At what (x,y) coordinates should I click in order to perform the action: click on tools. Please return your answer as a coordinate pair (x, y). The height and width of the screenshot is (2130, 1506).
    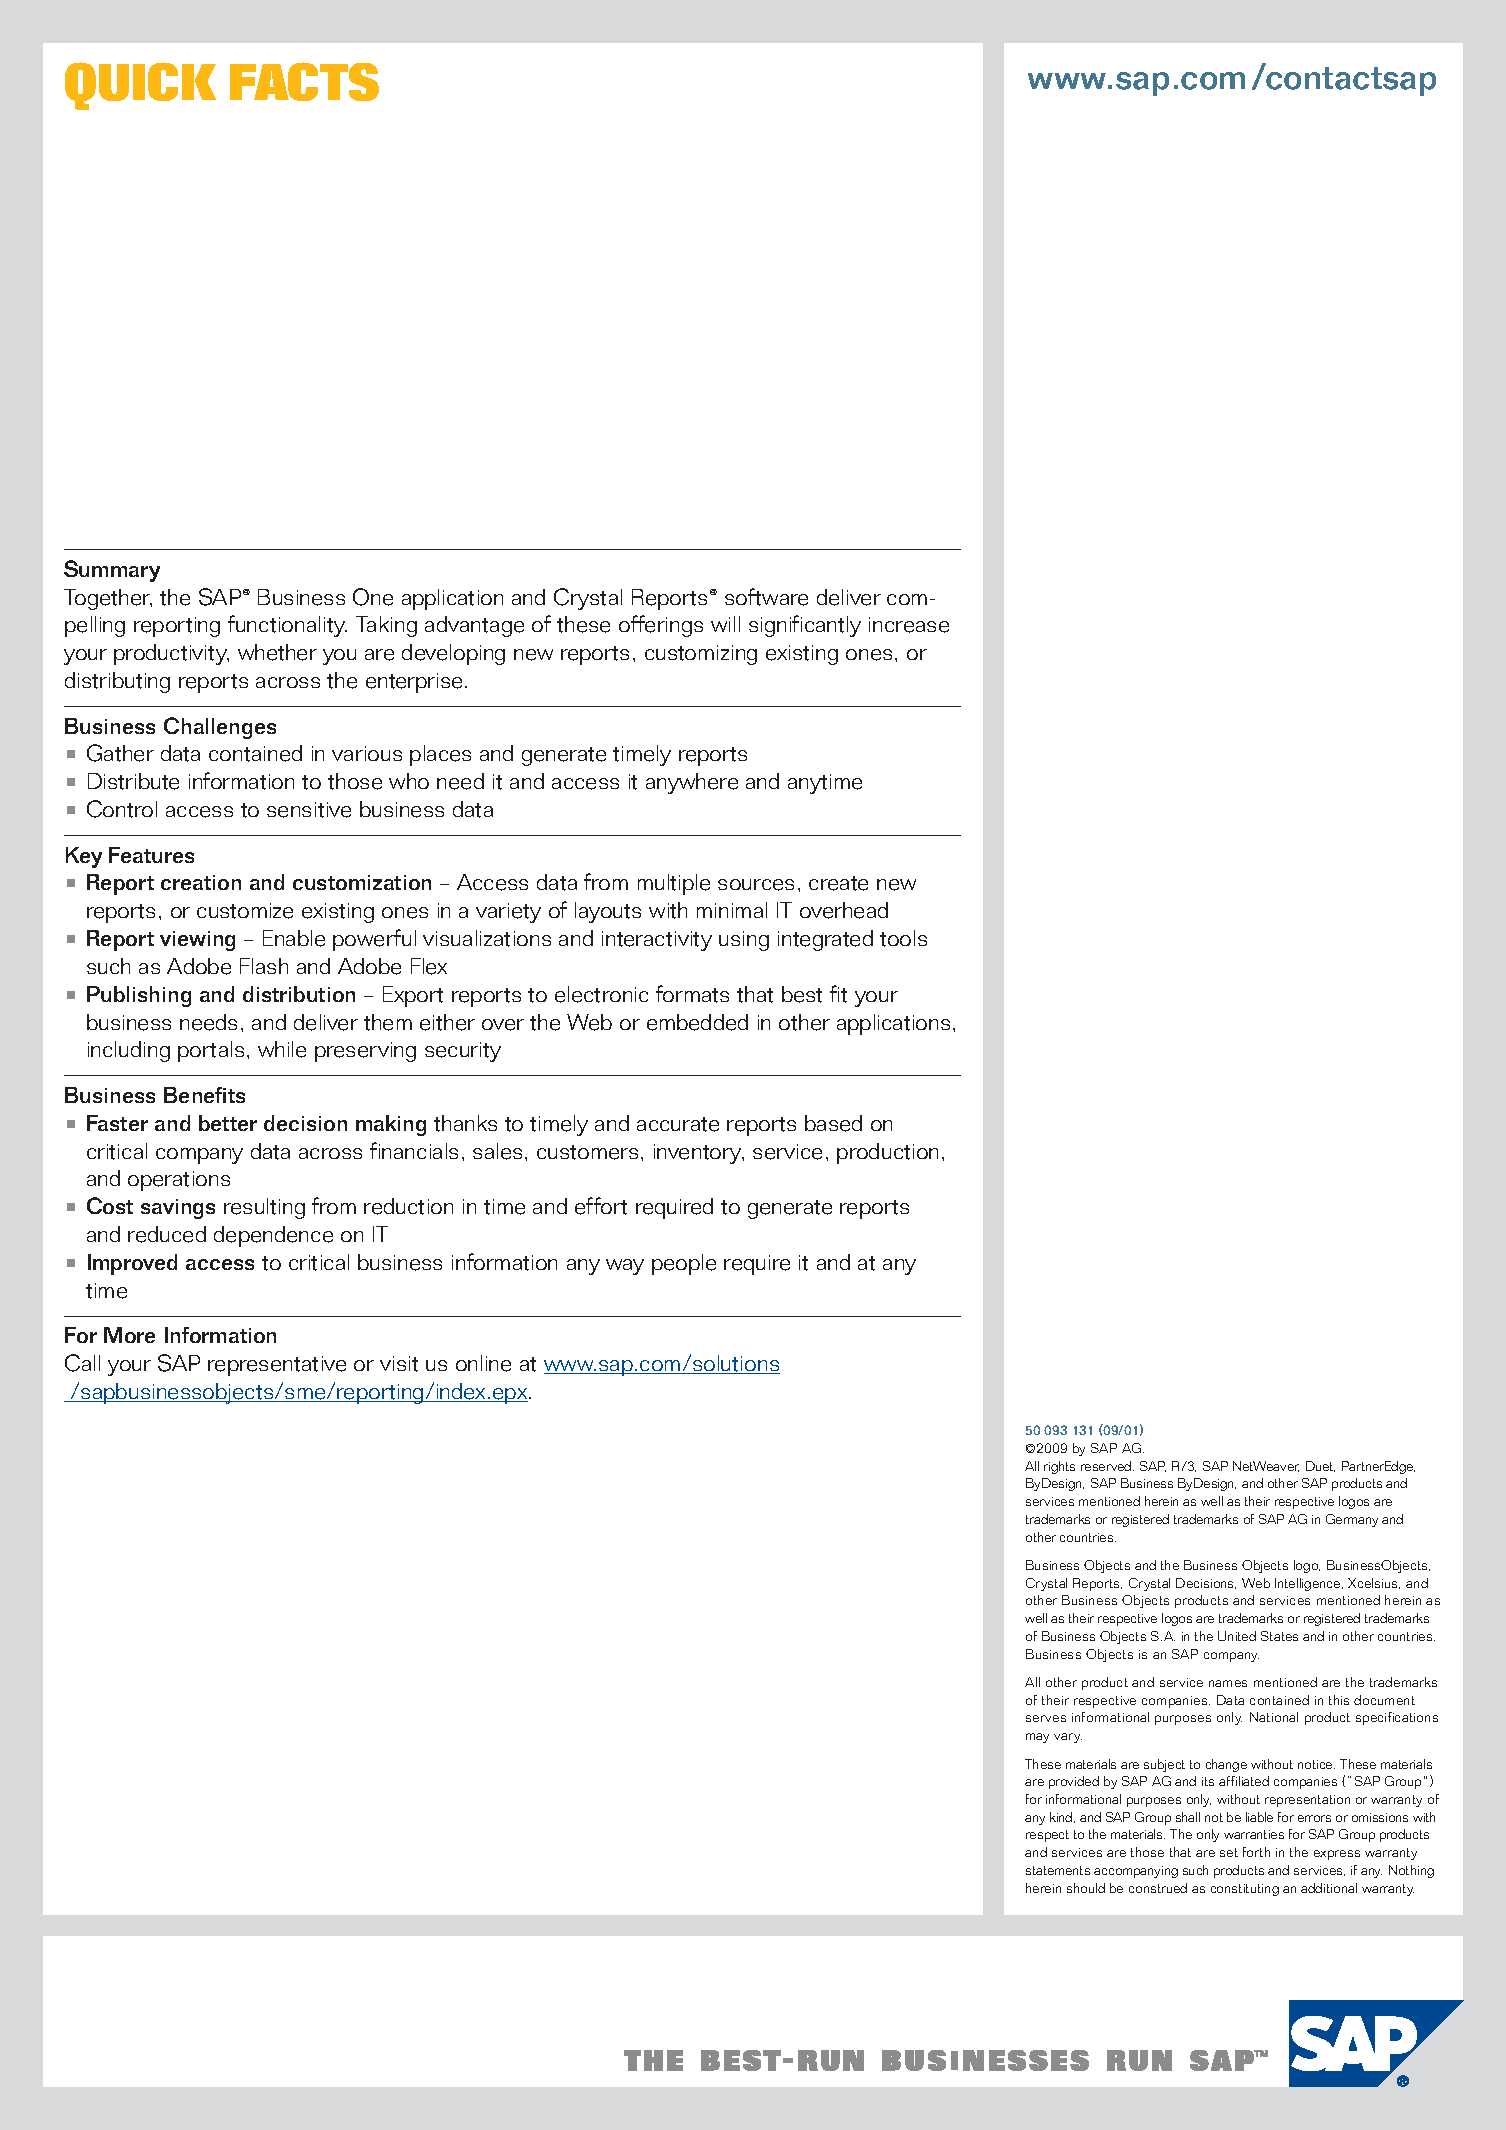
    Looking at the image, I should click on (903, 938).
